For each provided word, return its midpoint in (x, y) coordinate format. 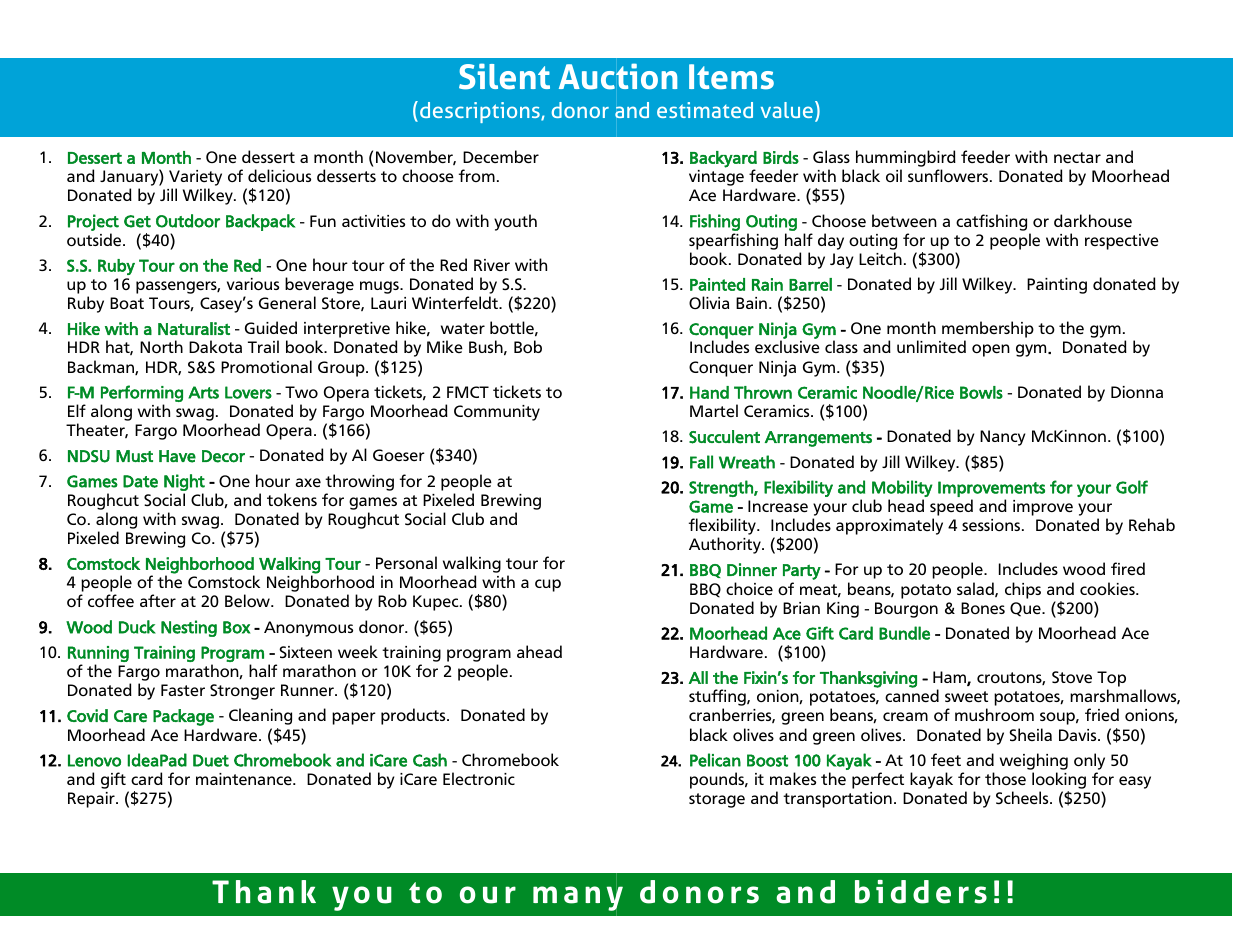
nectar (1077, 158)
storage (717, 800)
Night (184, 482)
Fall (701, 462)
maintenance (245, 779)
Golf (1132, 487)
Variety (195, 179)
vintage (716, 178)
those (1005, 779)
